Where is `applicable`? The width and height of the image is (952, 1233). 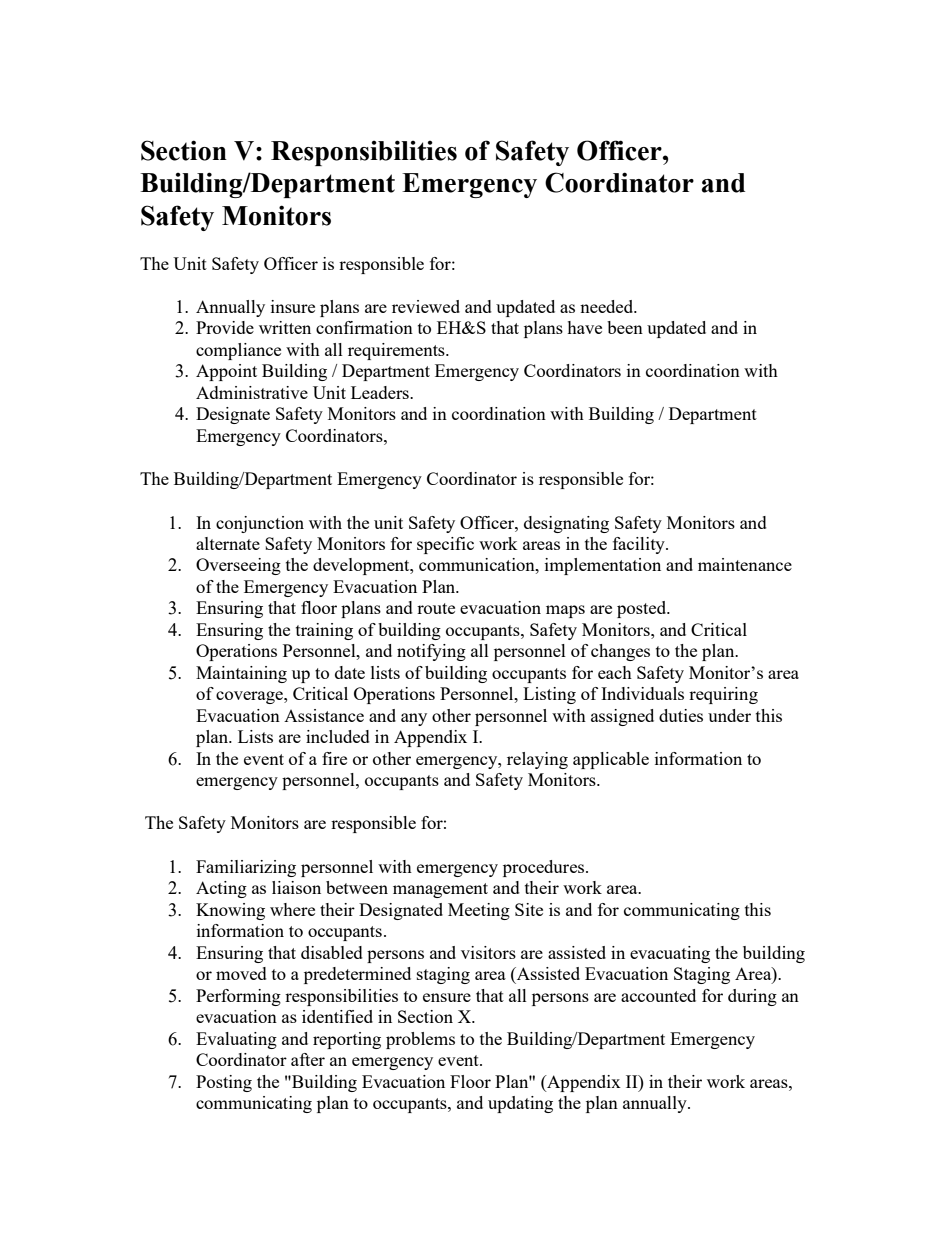 applicable is located at coordinates (611, 760).
